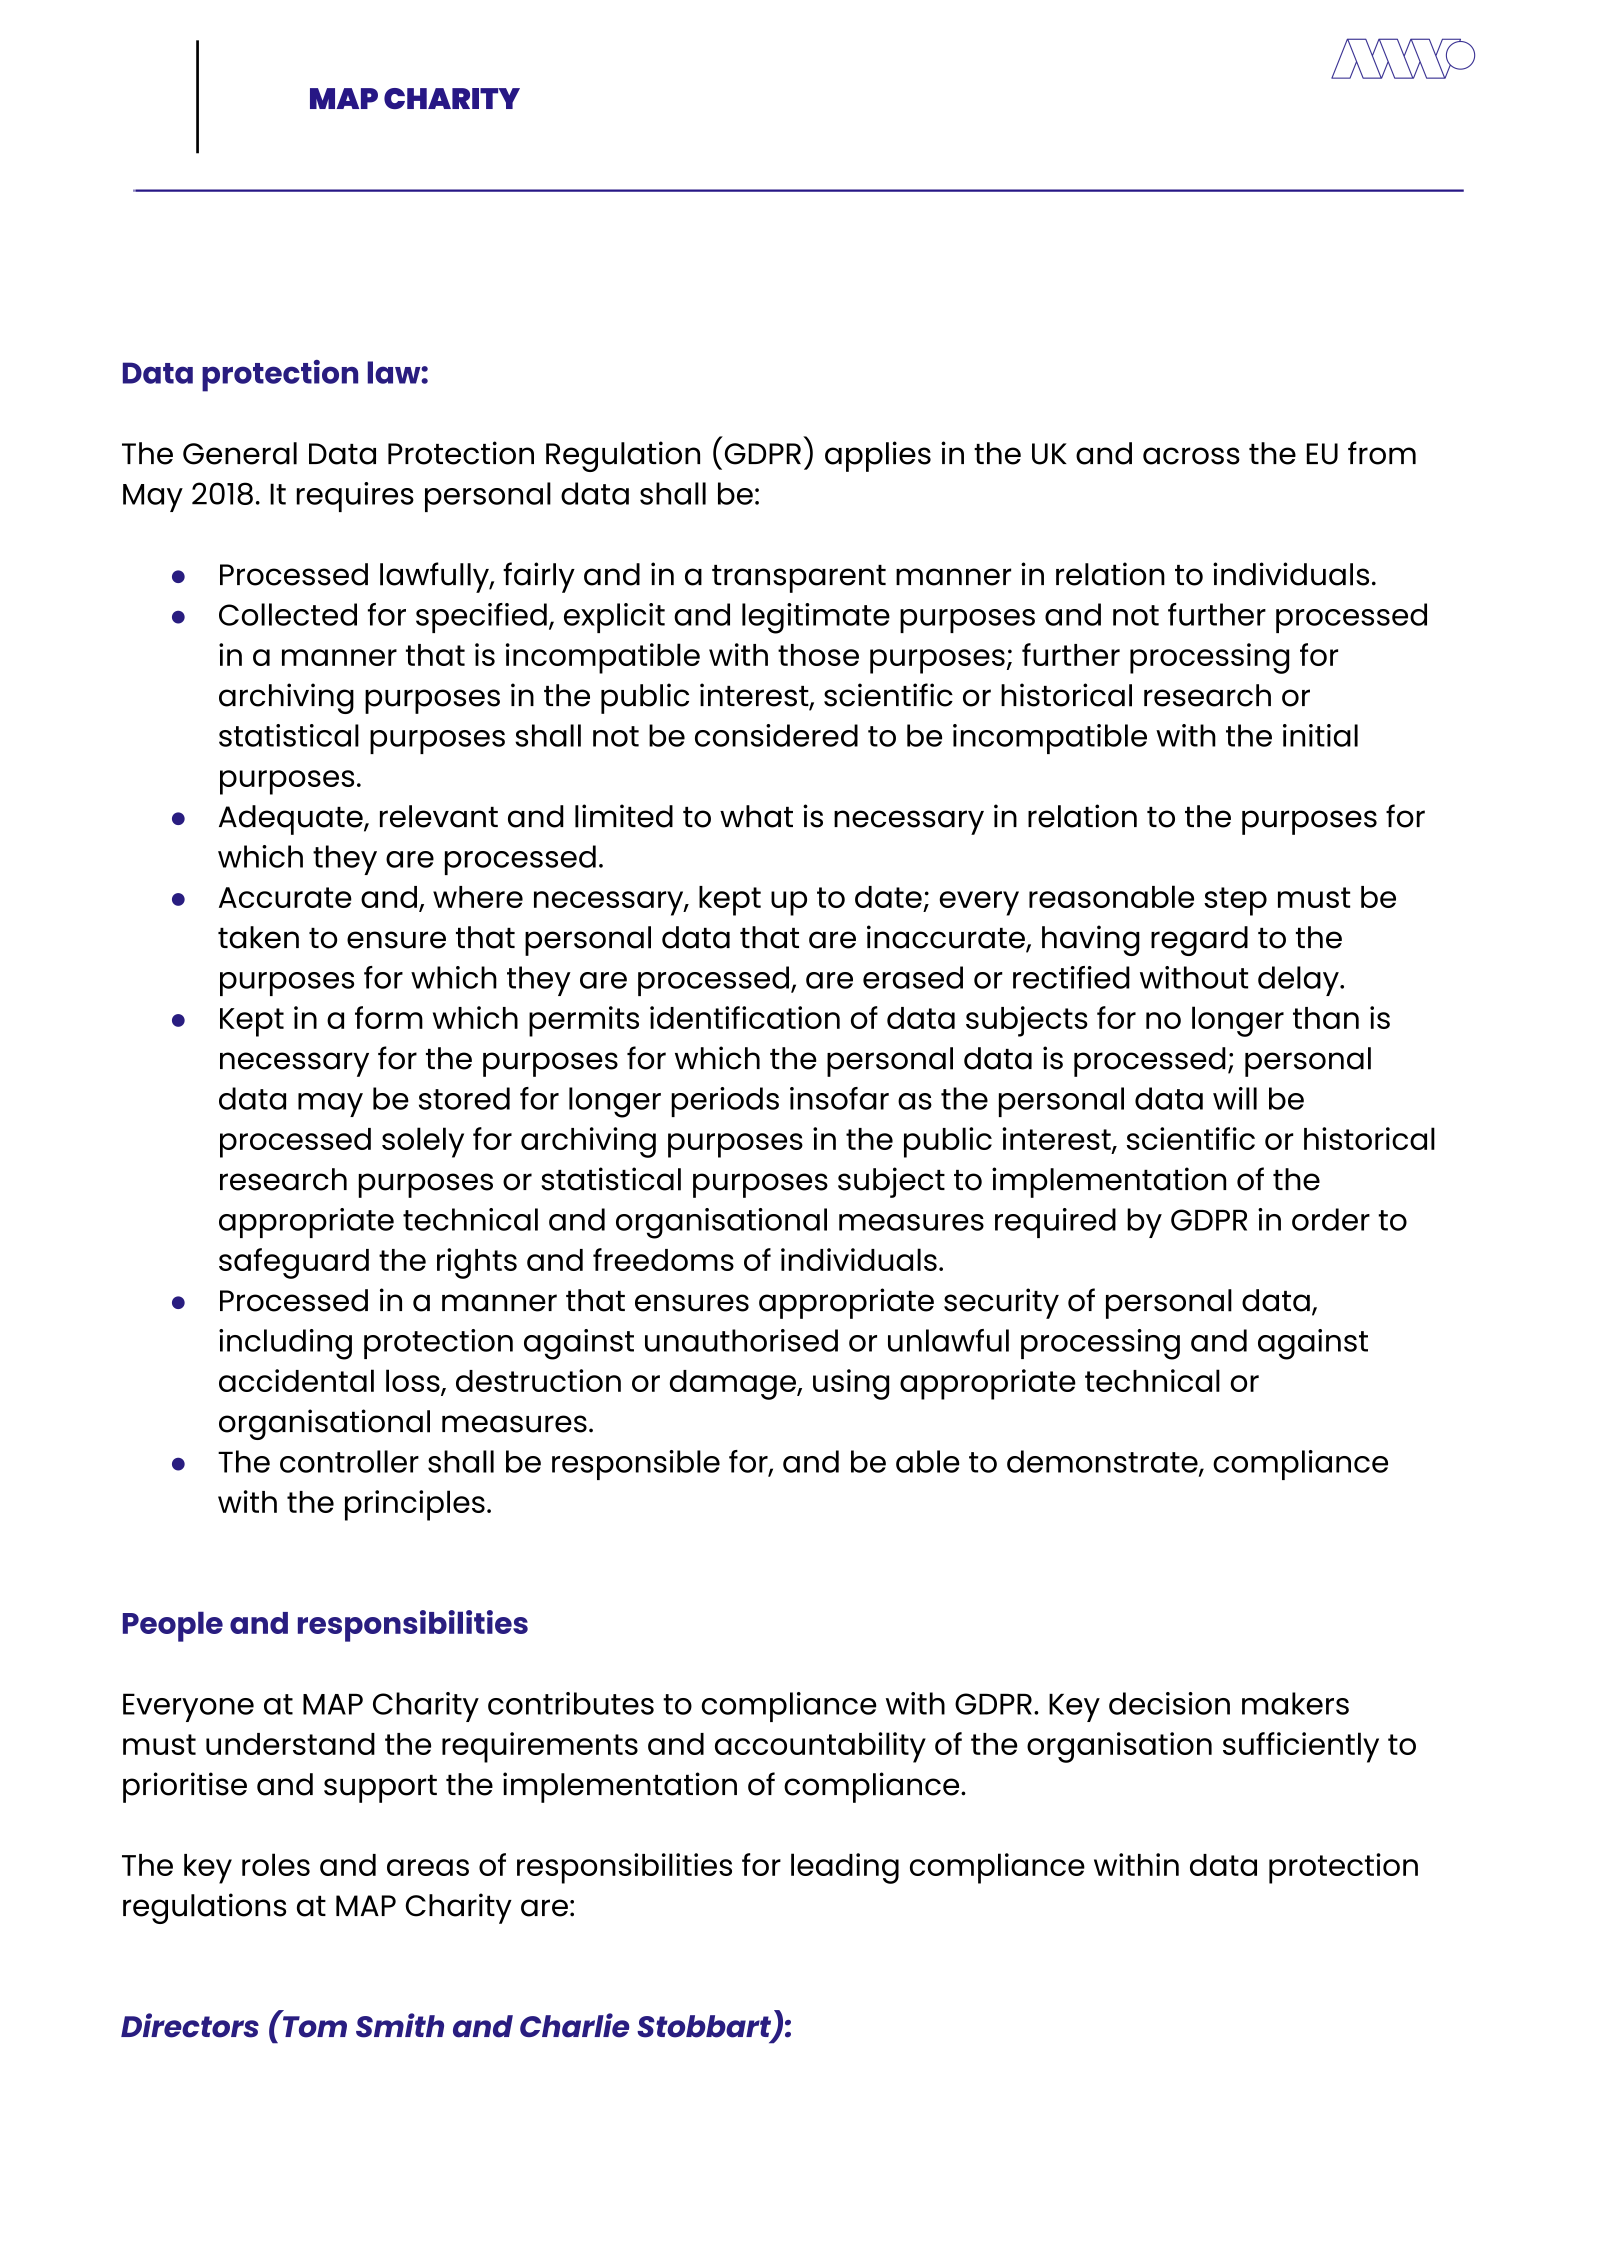 This document has width=1602, height=2264. What do you see at coordinates (636, 1465) in the document?
I see `responsible` at bounding box center [636, 1465].
